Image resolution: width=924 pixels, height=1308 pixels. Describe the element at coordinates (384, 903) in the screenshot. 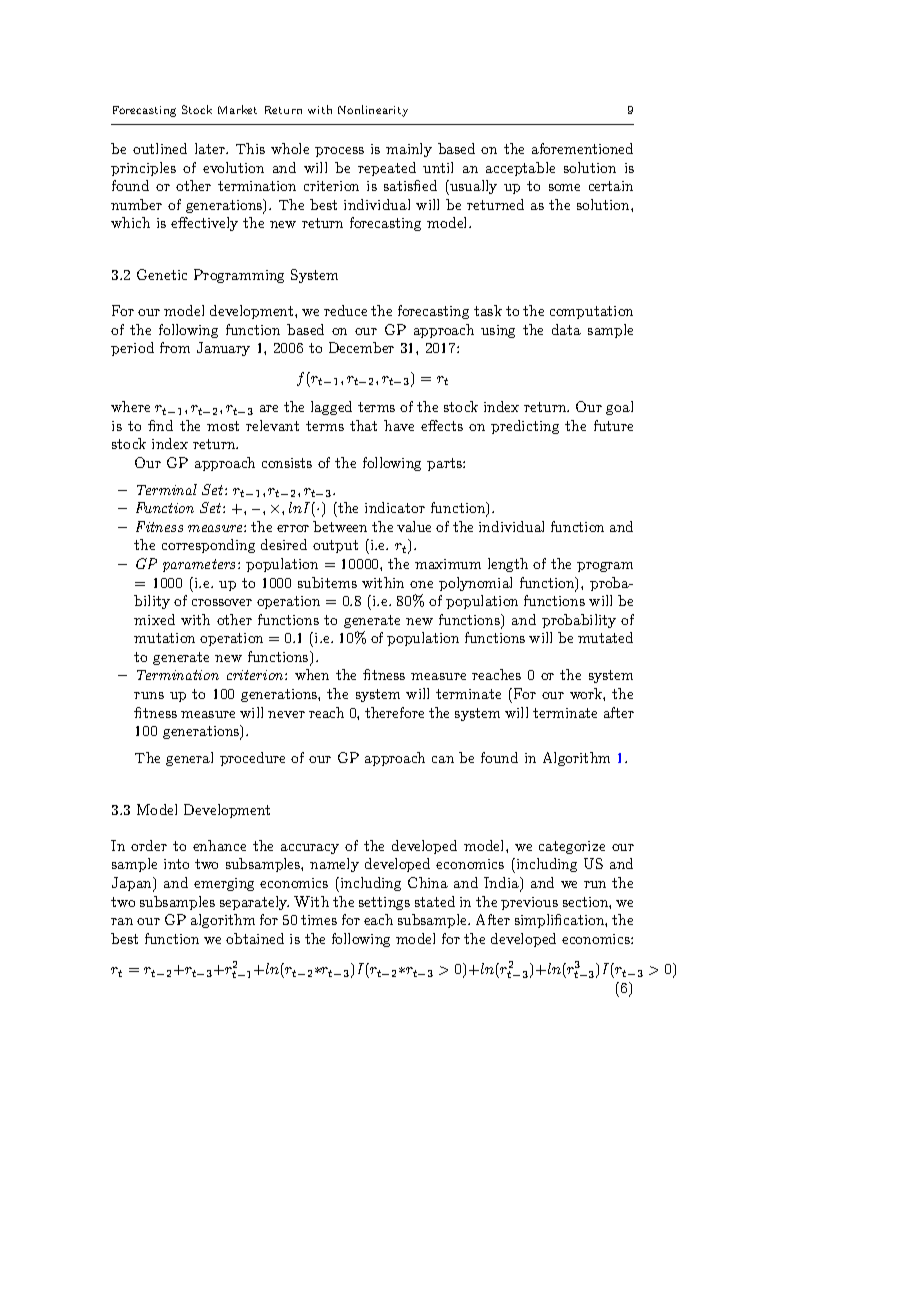

I see `settings` at that location.
